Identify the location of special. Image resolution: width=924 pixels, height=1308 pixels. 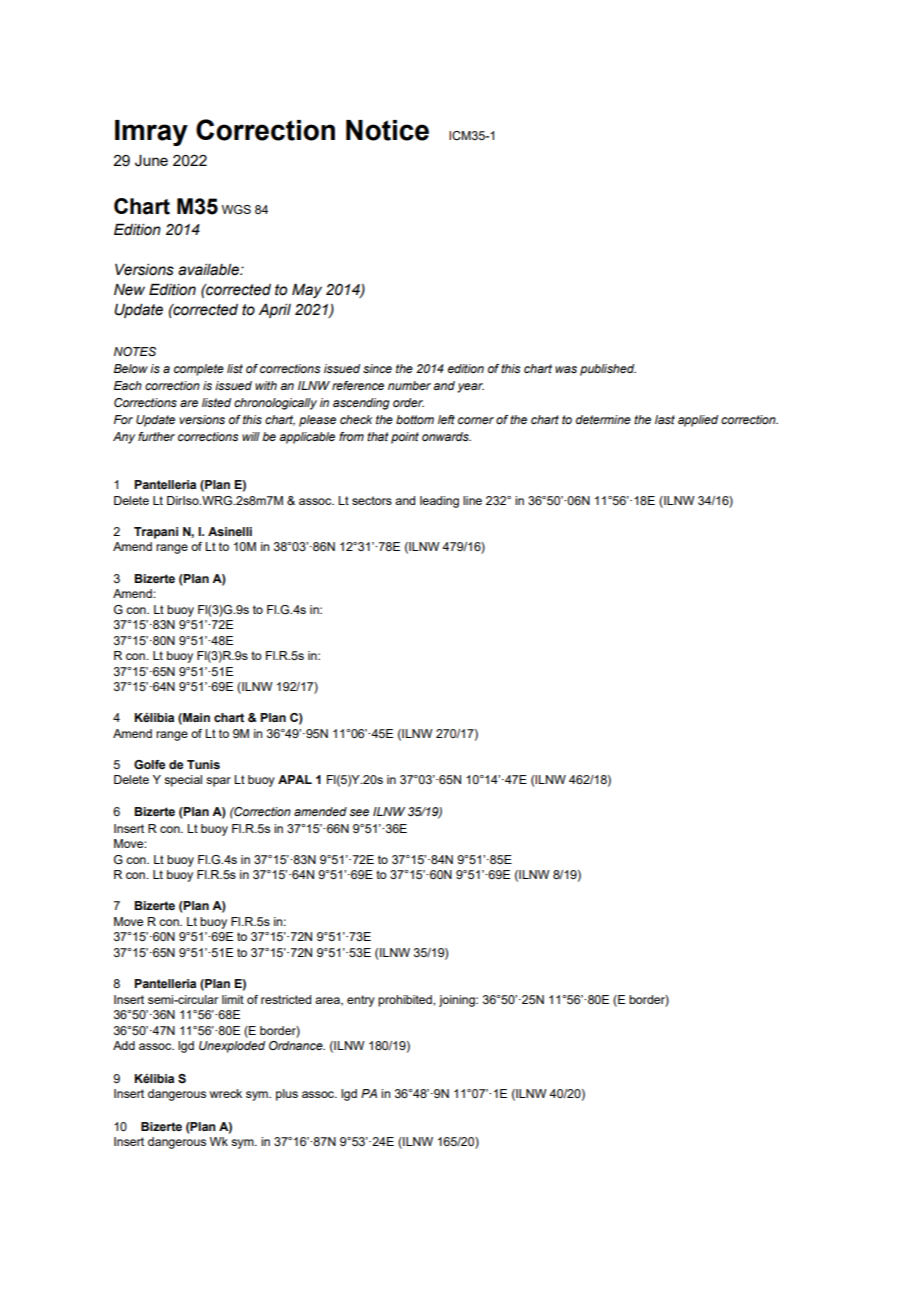
(183, 781).
